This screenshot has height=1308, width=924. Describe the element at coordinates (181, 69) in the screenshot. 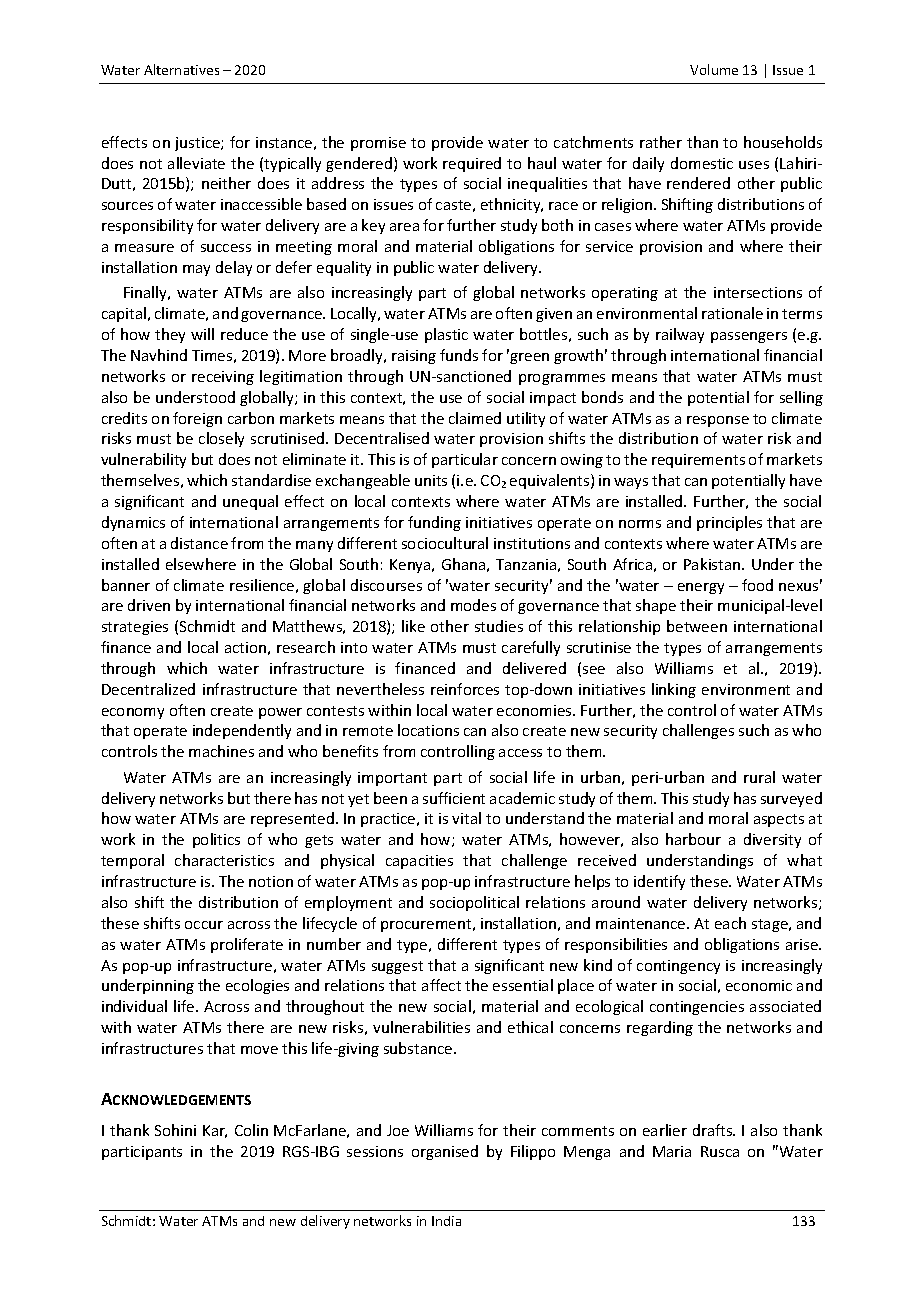

I see `Alternatives` at that location.
